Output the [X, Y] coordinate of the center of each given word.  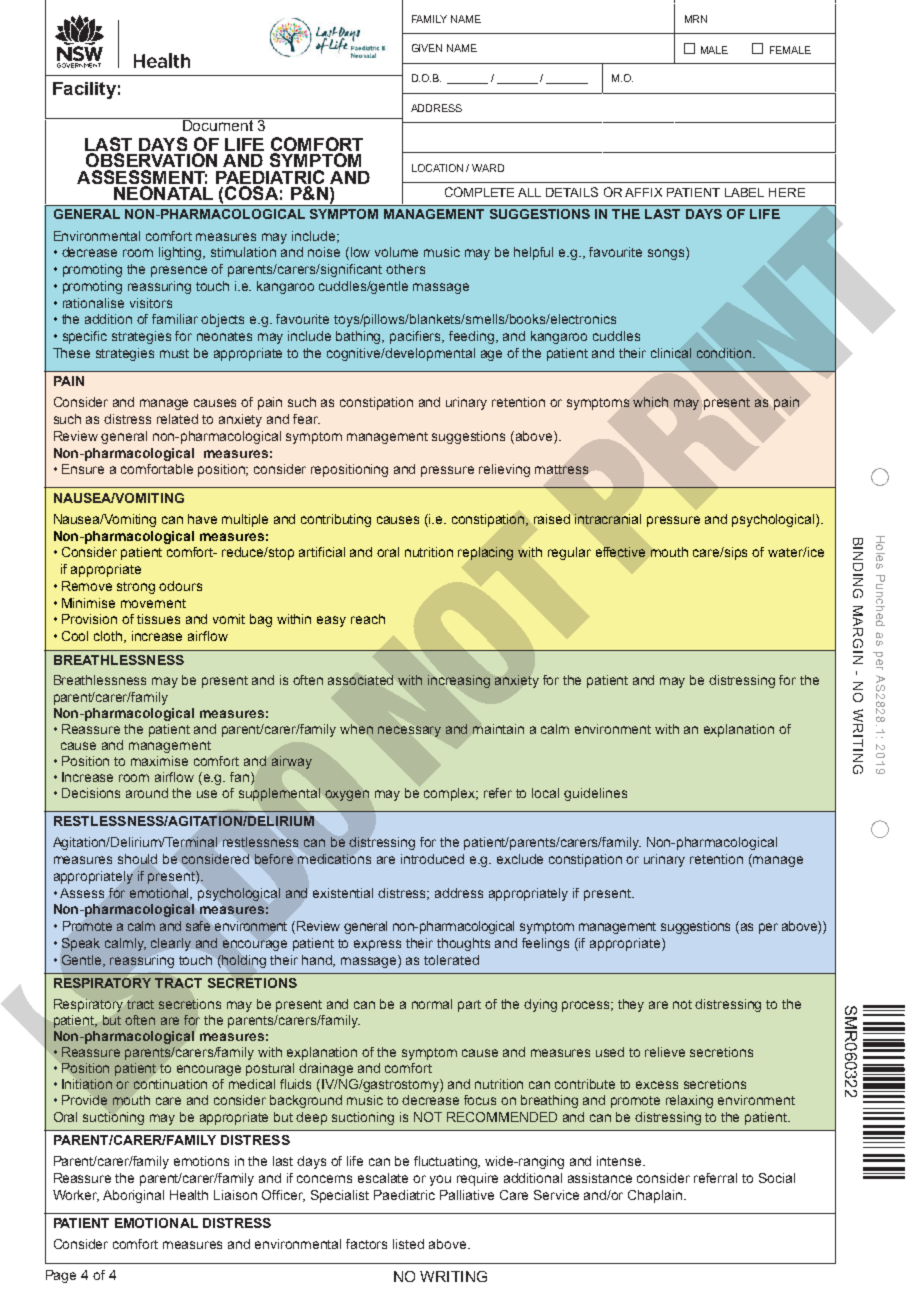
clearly [171, 944]
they [631, 1005]
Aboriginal [133, 1196]
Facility [84, 90]
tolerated [451, 960]
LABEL [744, 192]
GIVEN [427, 48]
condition [725, 353]
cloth [109, 637]
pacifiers [417, 337]
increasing [459, 681]
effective [620, 552]
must [174, 353]
